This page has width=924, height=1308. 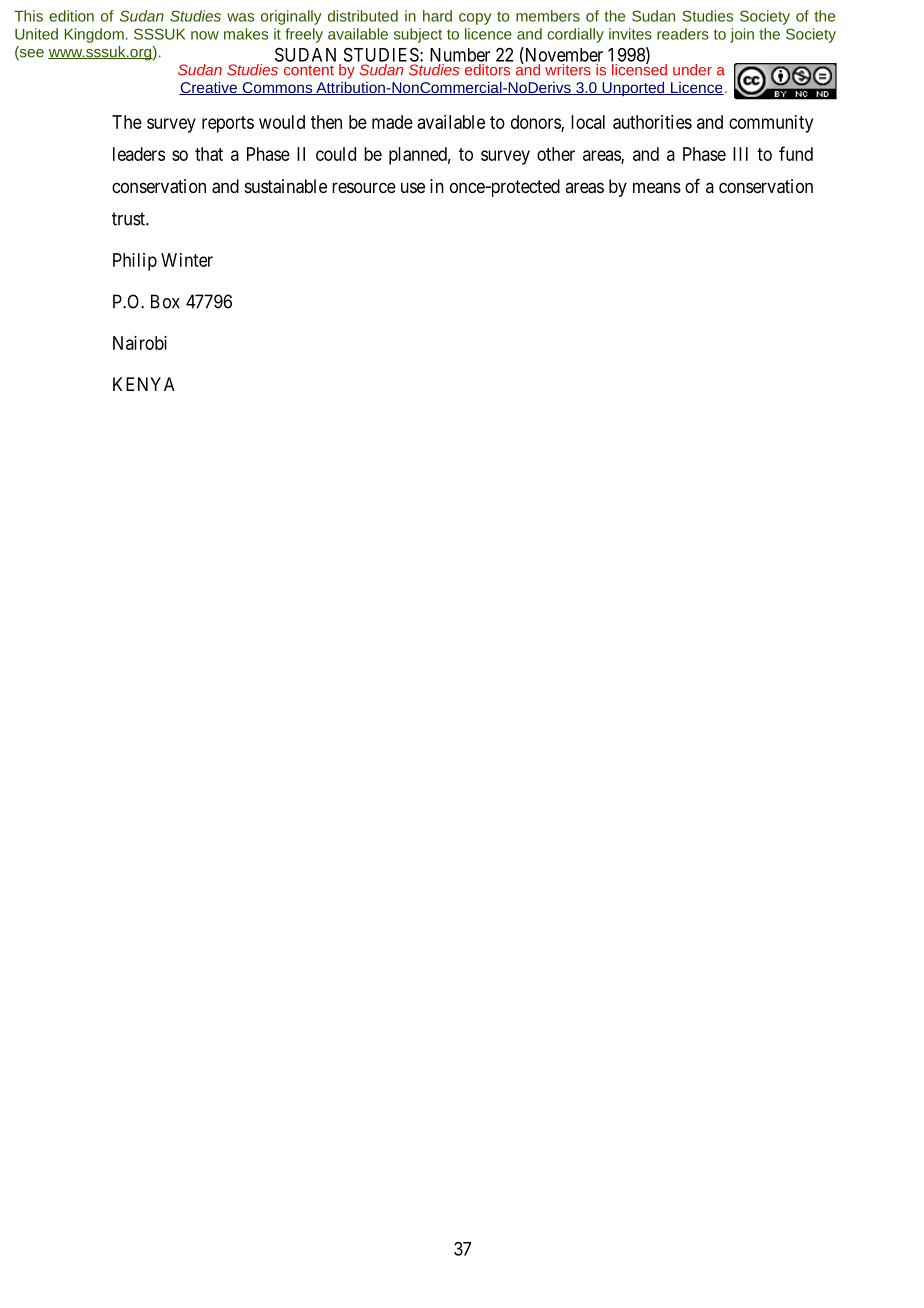 I want to click on Box, so click(x=165, y=301).
